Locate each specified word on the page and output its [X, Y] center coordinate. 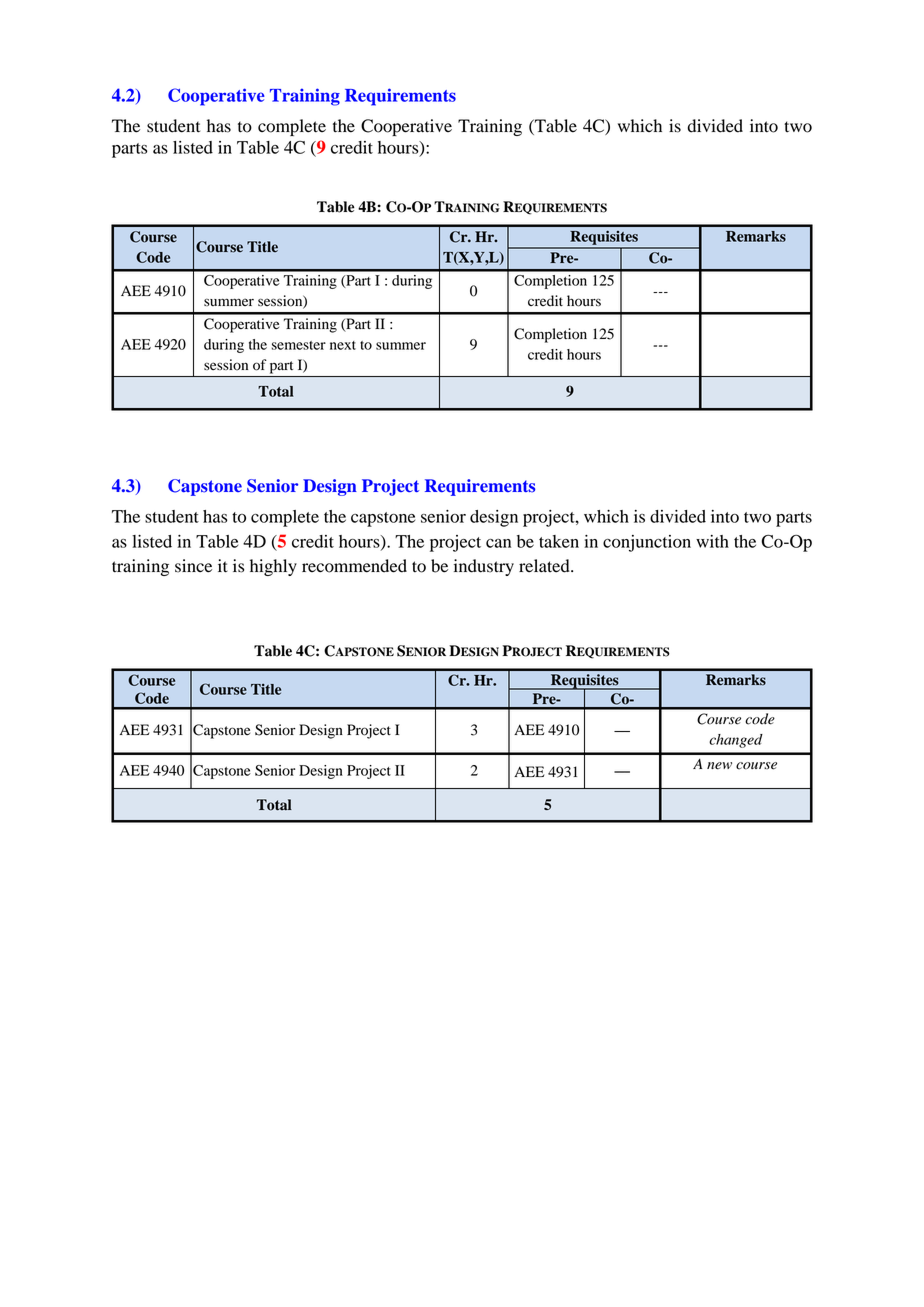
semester [299, 345]
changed [736, 741]
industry [484, 567]
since [193, 566]
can [498, 543]
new [719, 766]
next [343, 345]
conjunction [647, 543]
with [712, 541]
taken [559, 541]
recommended [354, 566]
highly [273, 567]
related [545, 566]
